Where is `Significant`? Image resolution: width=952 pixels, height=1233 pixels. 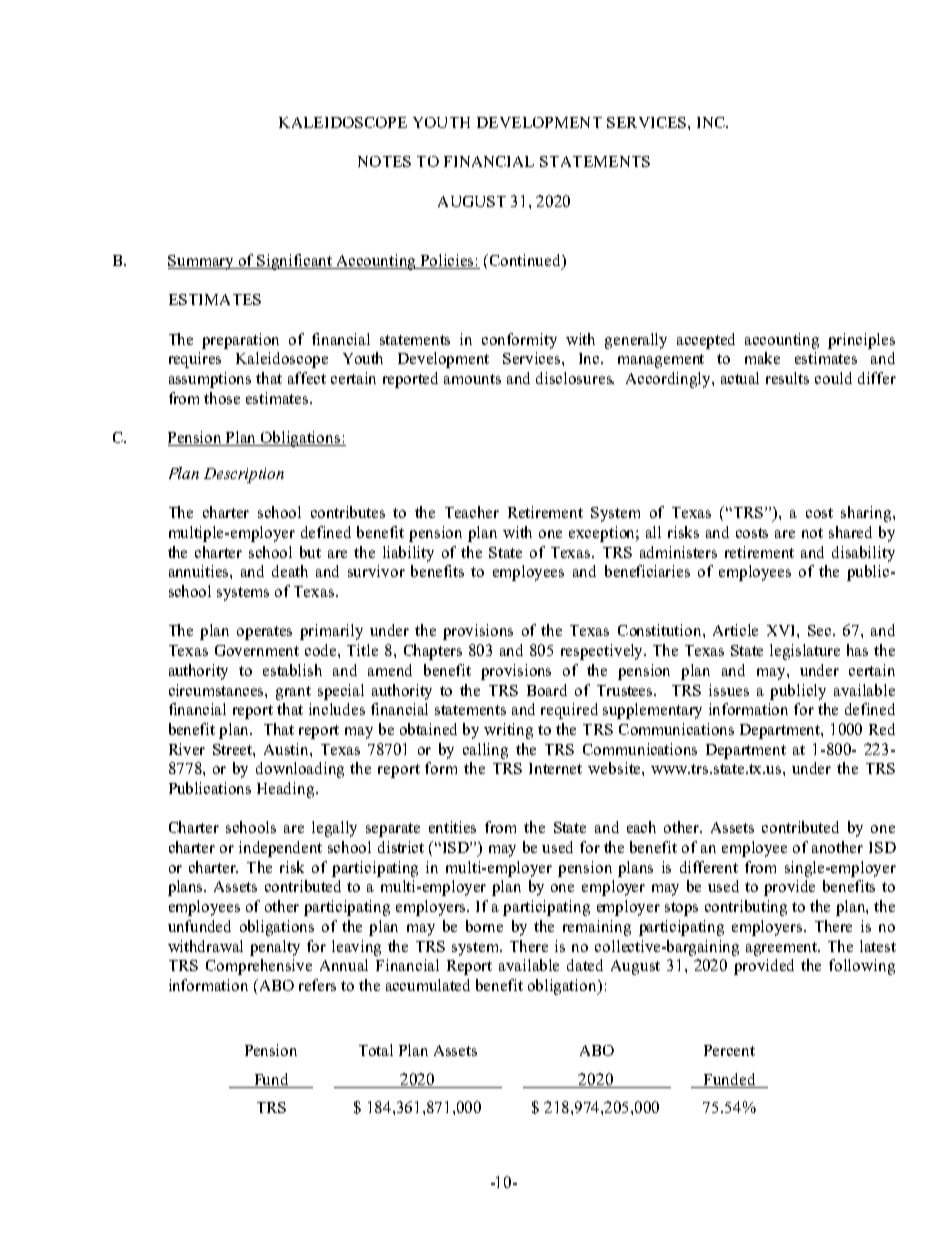 Significant is located at coordinates (295, 262).
